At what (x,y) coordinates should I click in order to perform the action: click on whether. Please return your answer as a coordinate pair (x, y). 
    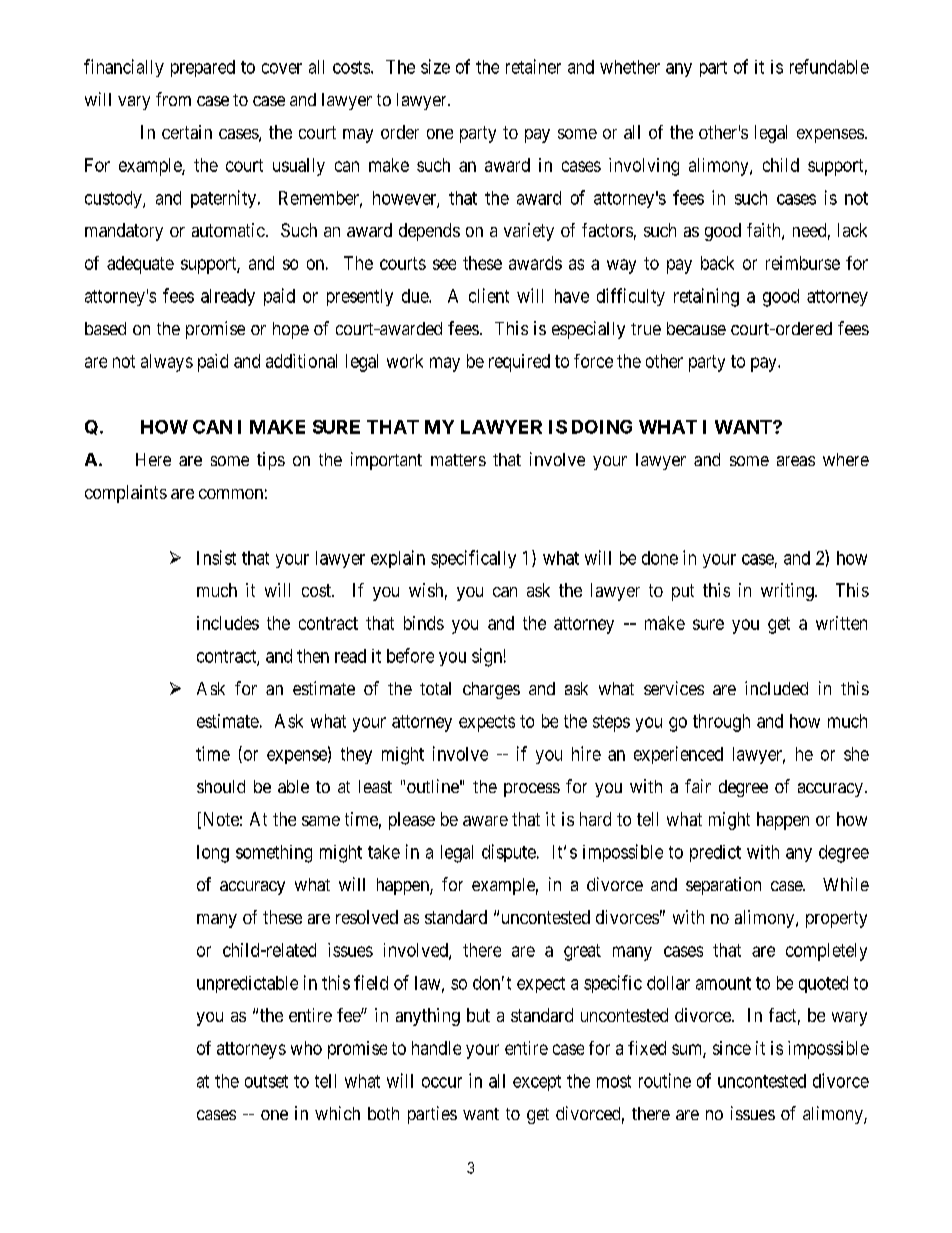
    Looking at the image, I should click on (630, 67).
